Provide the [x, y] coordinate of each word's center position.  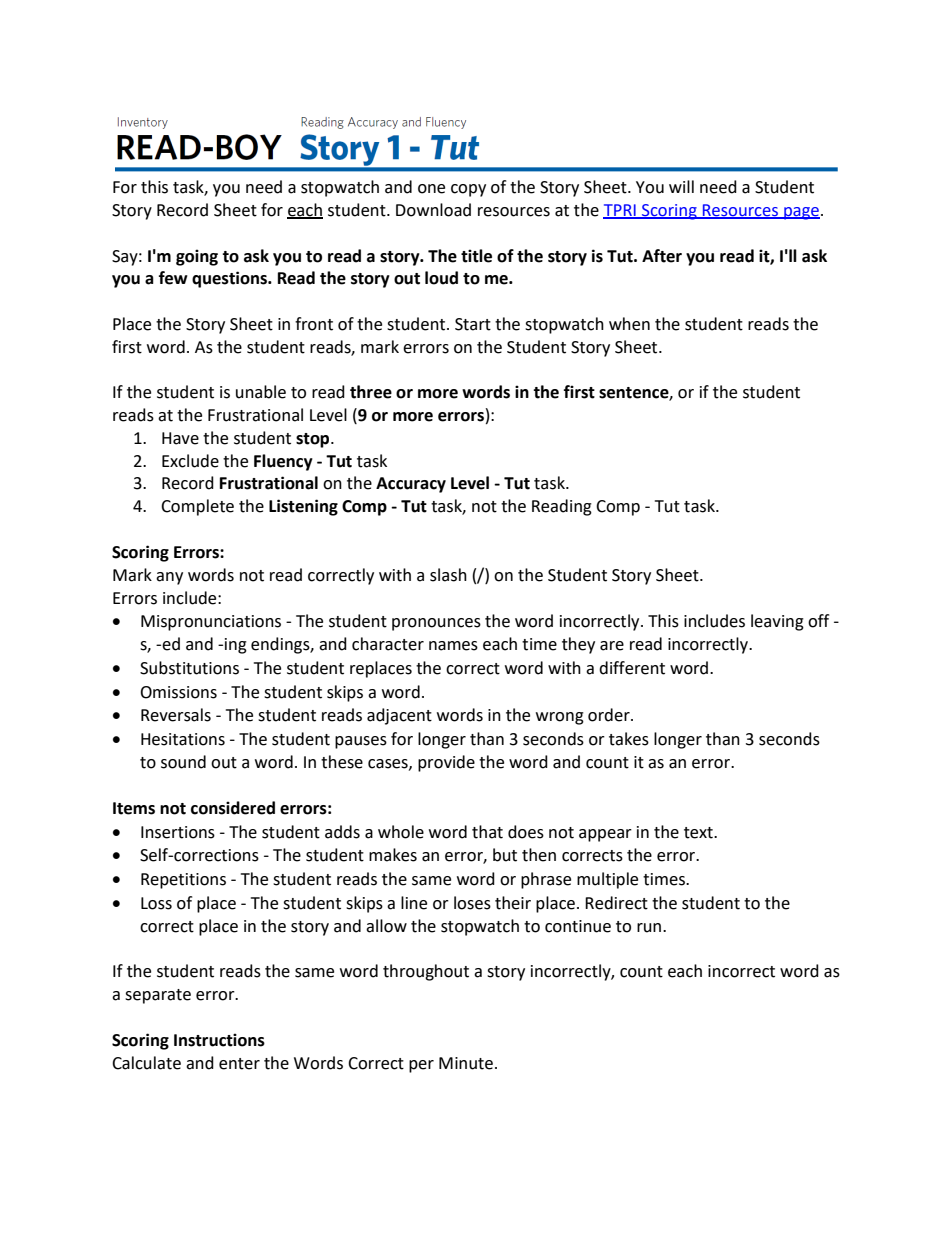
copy [468, 190]
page [801, 213]
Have [180, 438]
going [197, 257]
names [453, 646]
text [699, 833]
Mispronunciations [211, 623]
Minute [466, 1063]
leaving [777, 622]
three [371, 392]
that [487, 832]
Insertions [178, 832]
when [629, 324]
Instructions [219, 1040]
